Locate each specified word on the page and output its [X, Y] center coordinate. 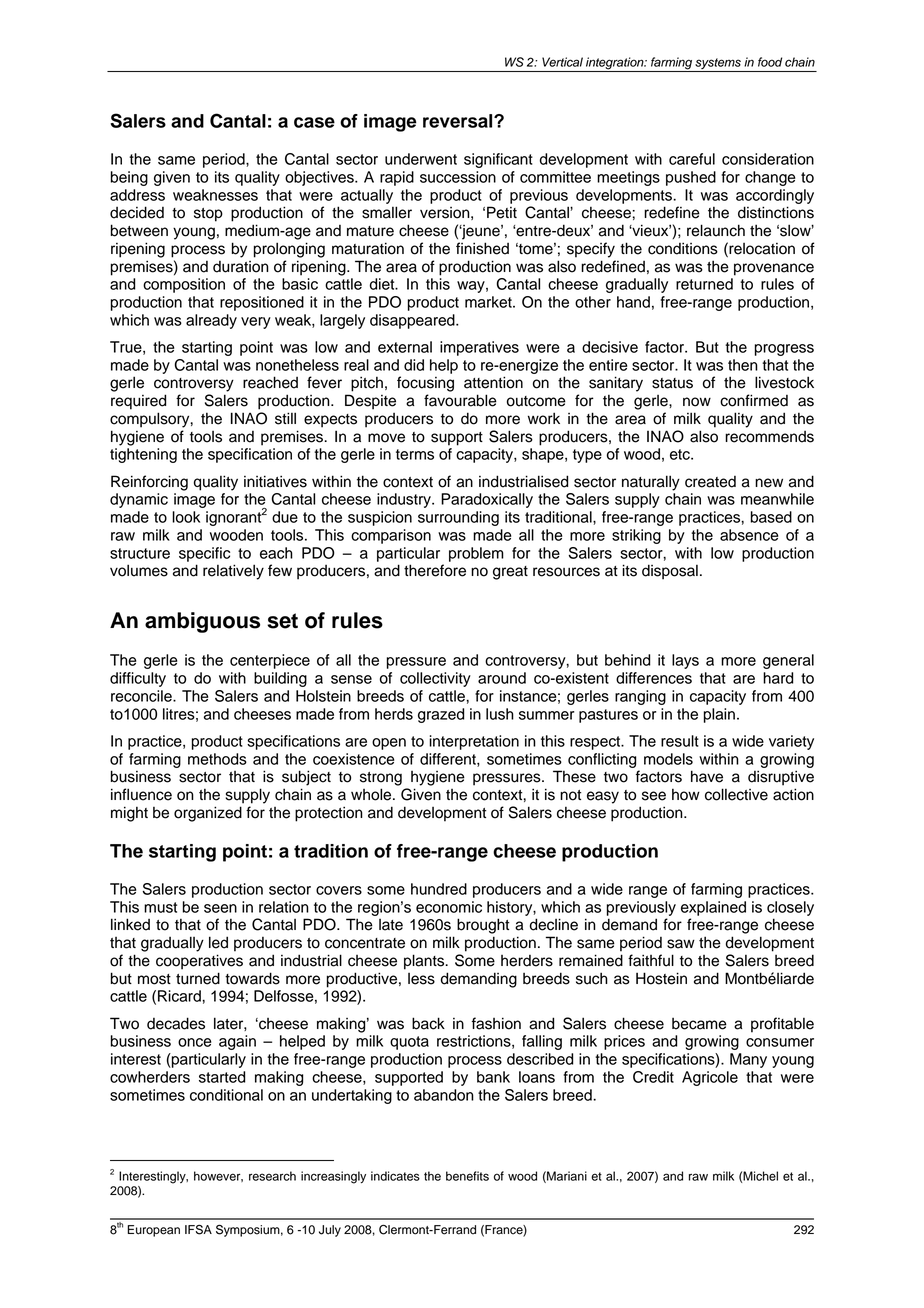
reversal [459, 121]
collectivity [435, 679]
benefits [467, 1176]
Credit [653, 1077]
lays [685, 661]
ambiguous [202, 622]
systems [718, 65]
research [272, 1176]
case [314, 122]
